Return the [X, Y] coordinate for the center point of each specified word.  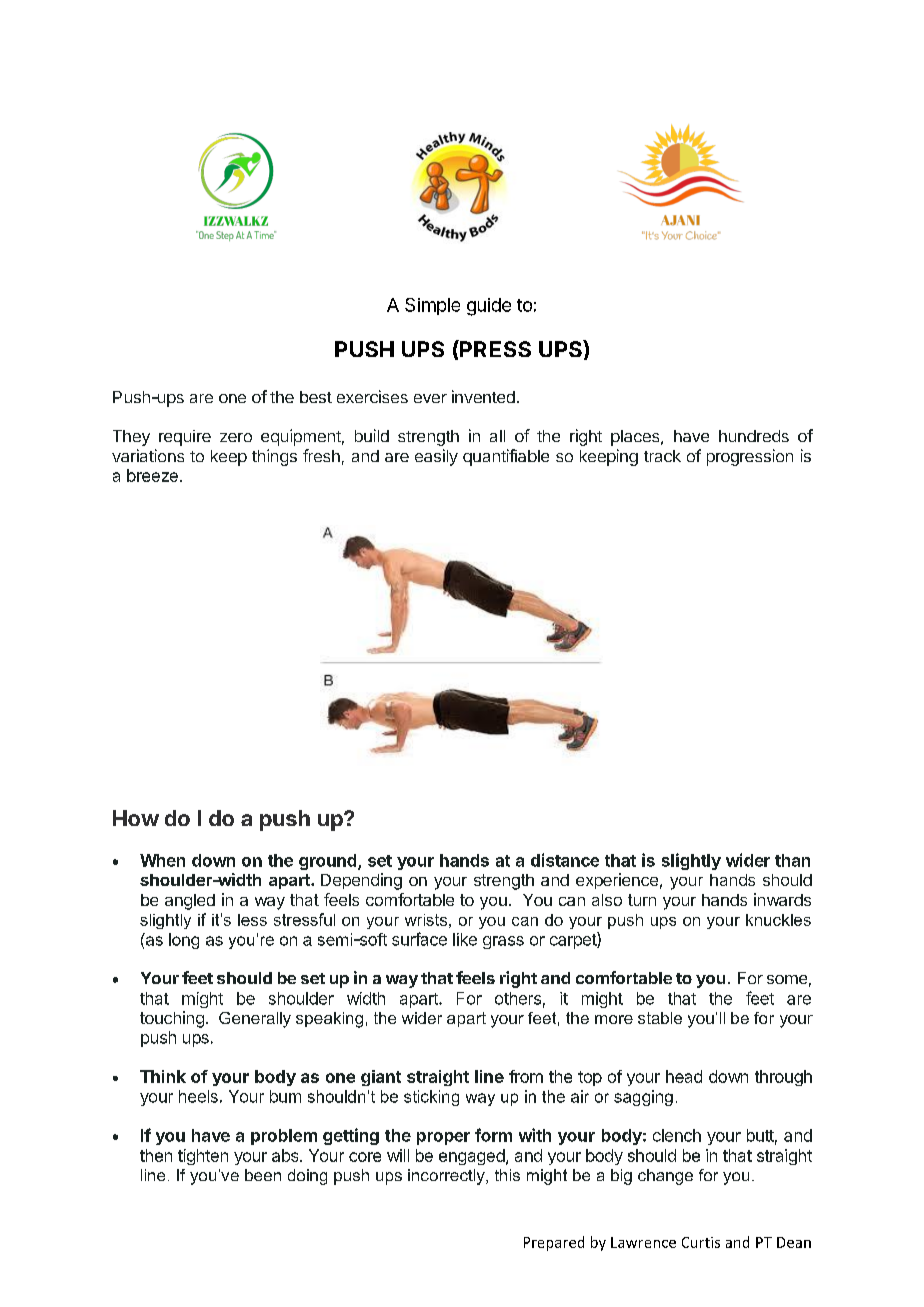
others [518, 998]
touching [172, 1019]
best [316, 397]
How [136, 818]
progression [750, 457]
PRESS [494, 348]
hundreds [754, 436]
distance [565, 860]
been [263, 1175]
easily [436, 457]
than [792, 860]
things [274, 457]
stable [660, 1018]
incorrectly [447, 1177]
